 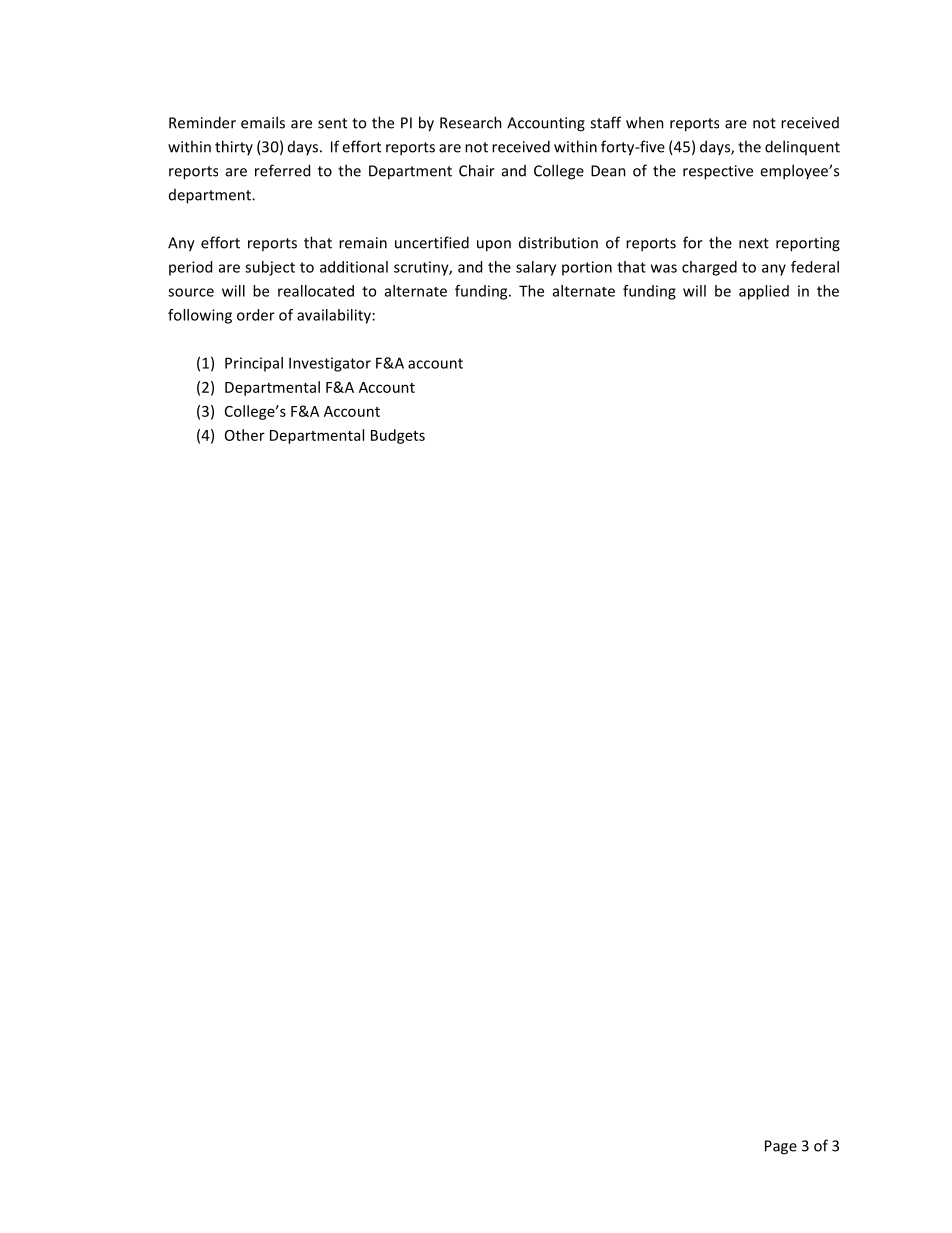 What do you see at coordinates (282, 170) in the document?
I see `referred` at bounding box center [282, 170].
